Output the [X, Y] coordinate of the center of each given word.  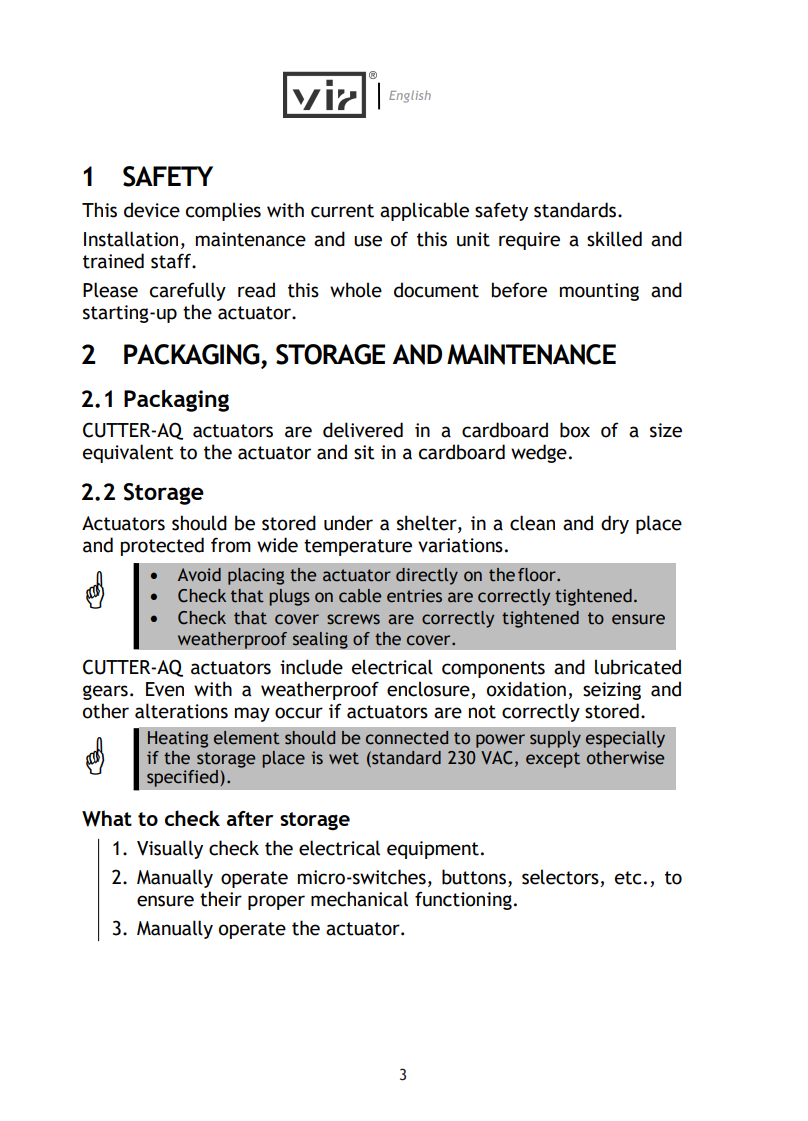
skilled [614, 239]
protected [162, 546]
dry [615, 524]
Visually [170, 849]
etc [628, 878]
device [152, 210]
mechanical [359, 899]
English [410, 96]
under [348, 523]
